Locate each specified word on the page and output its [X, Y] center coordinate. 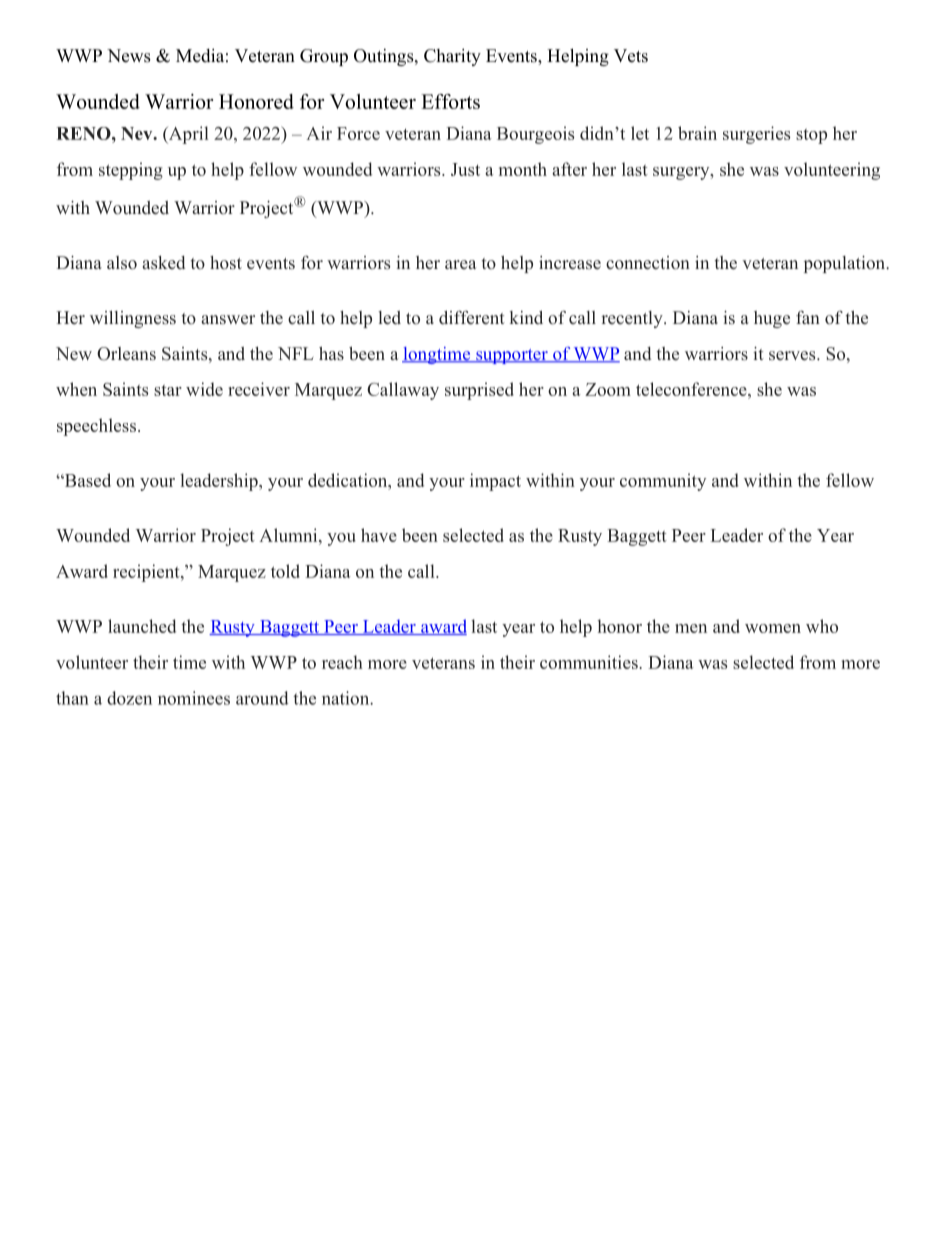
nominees [194, 698]
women [773, 628]
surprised [479, 391]
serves [793, 356]
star [168, 390]
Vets [631, 56]
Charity [452, 57]
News [129, 56]
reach [342, 662]
